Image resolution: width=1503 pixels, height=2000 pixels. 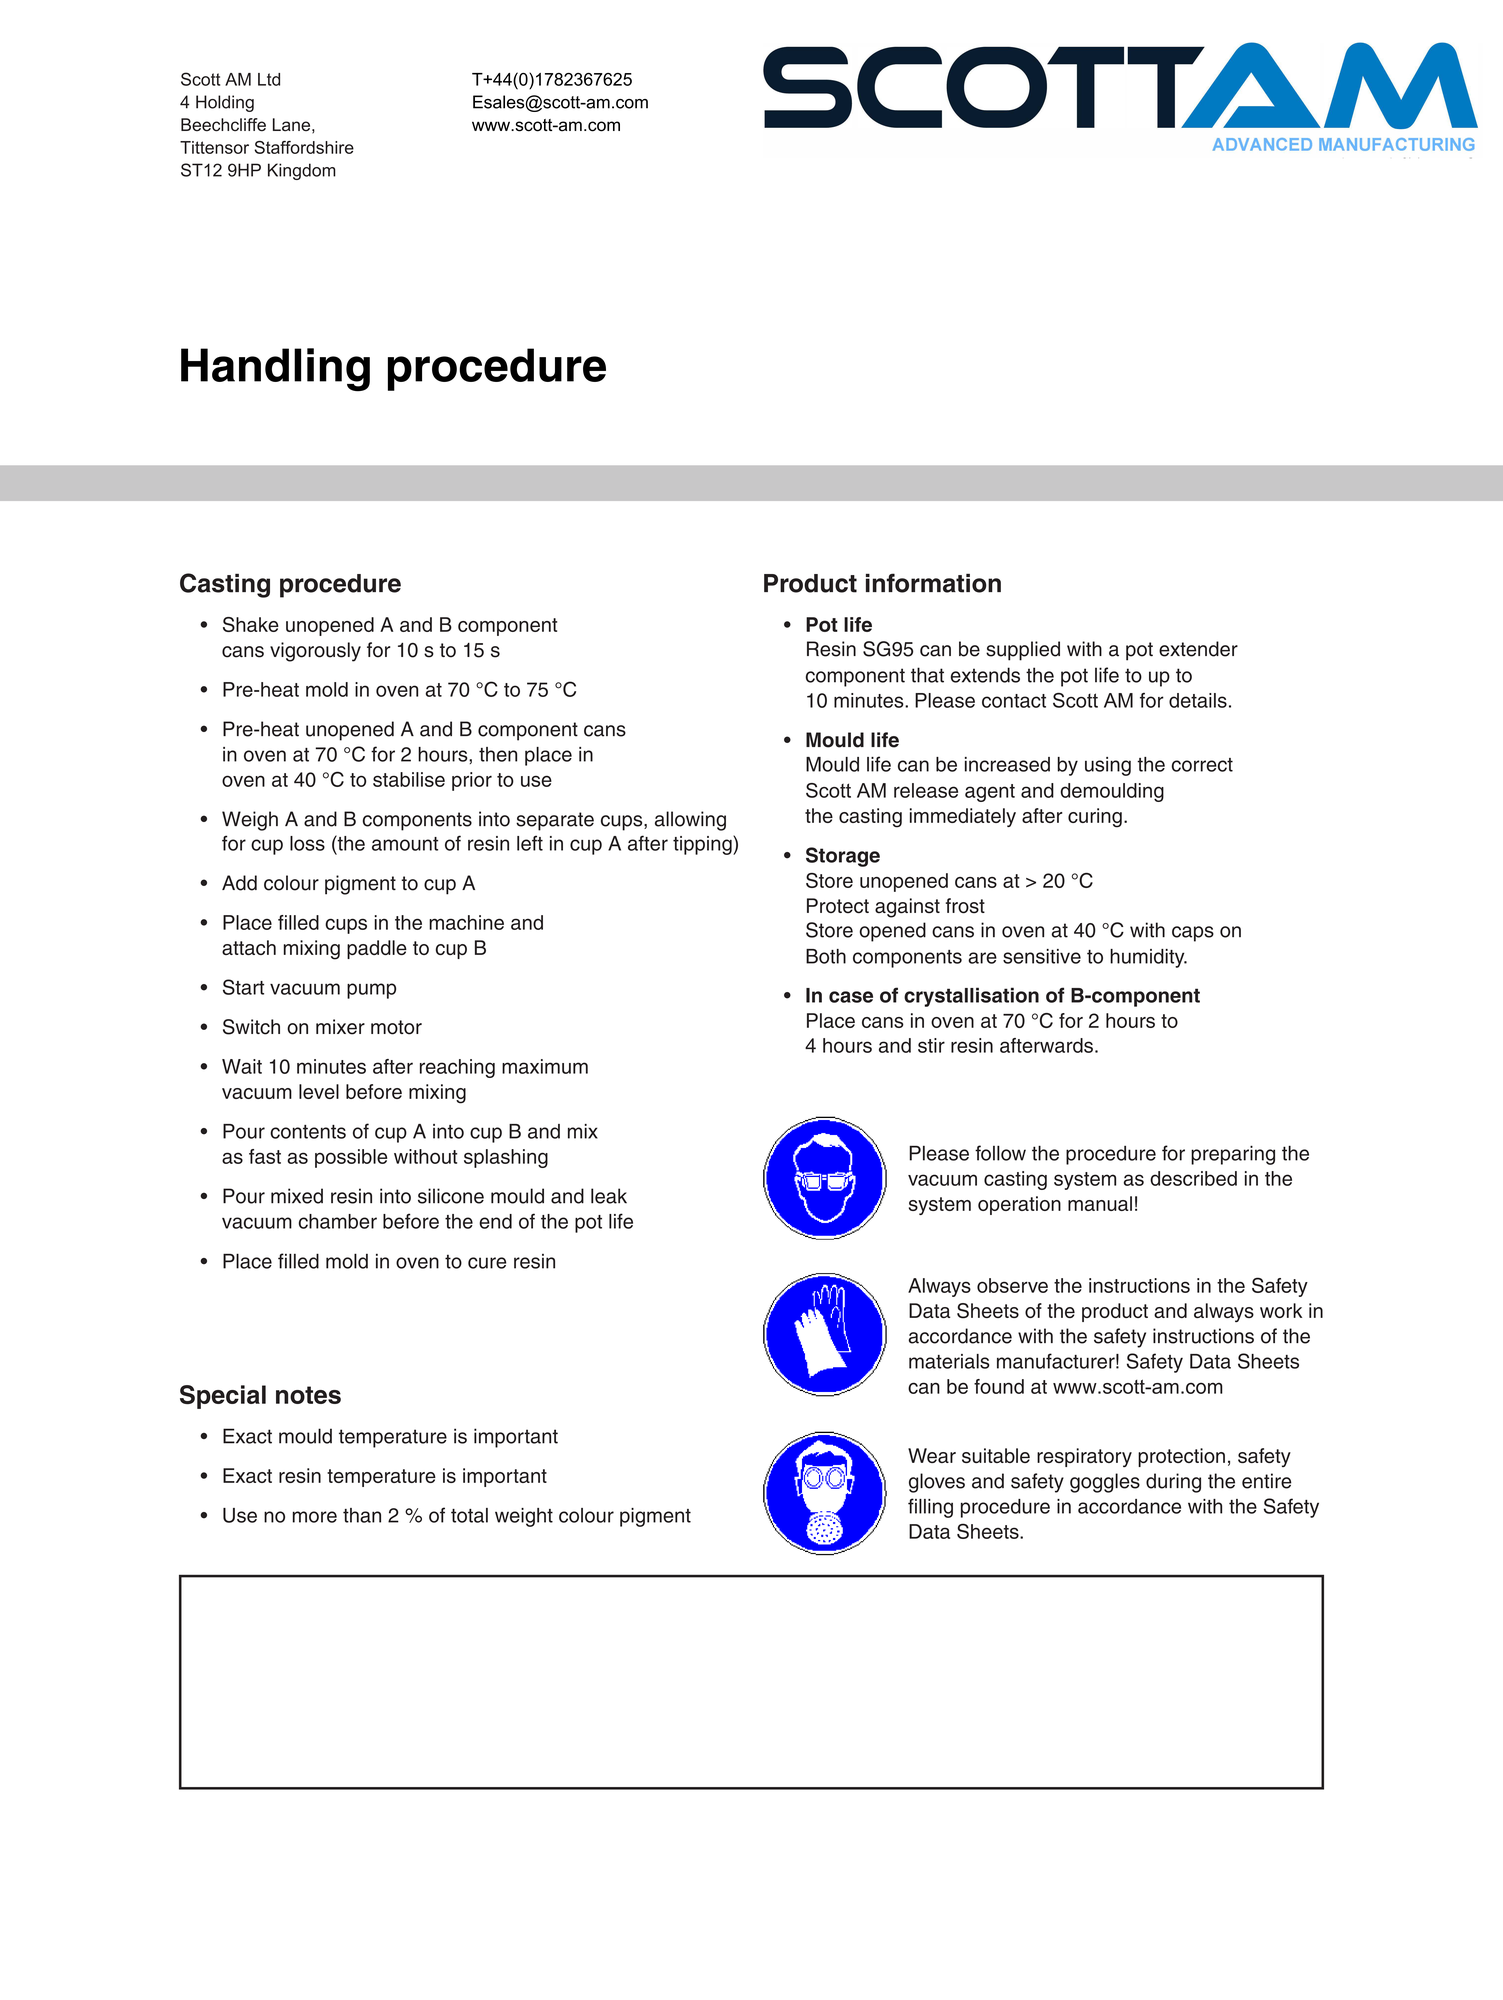 What do you see at coordinates (409, 779) in the image?
I see `stabilise` at bounding box center [409, 779].
